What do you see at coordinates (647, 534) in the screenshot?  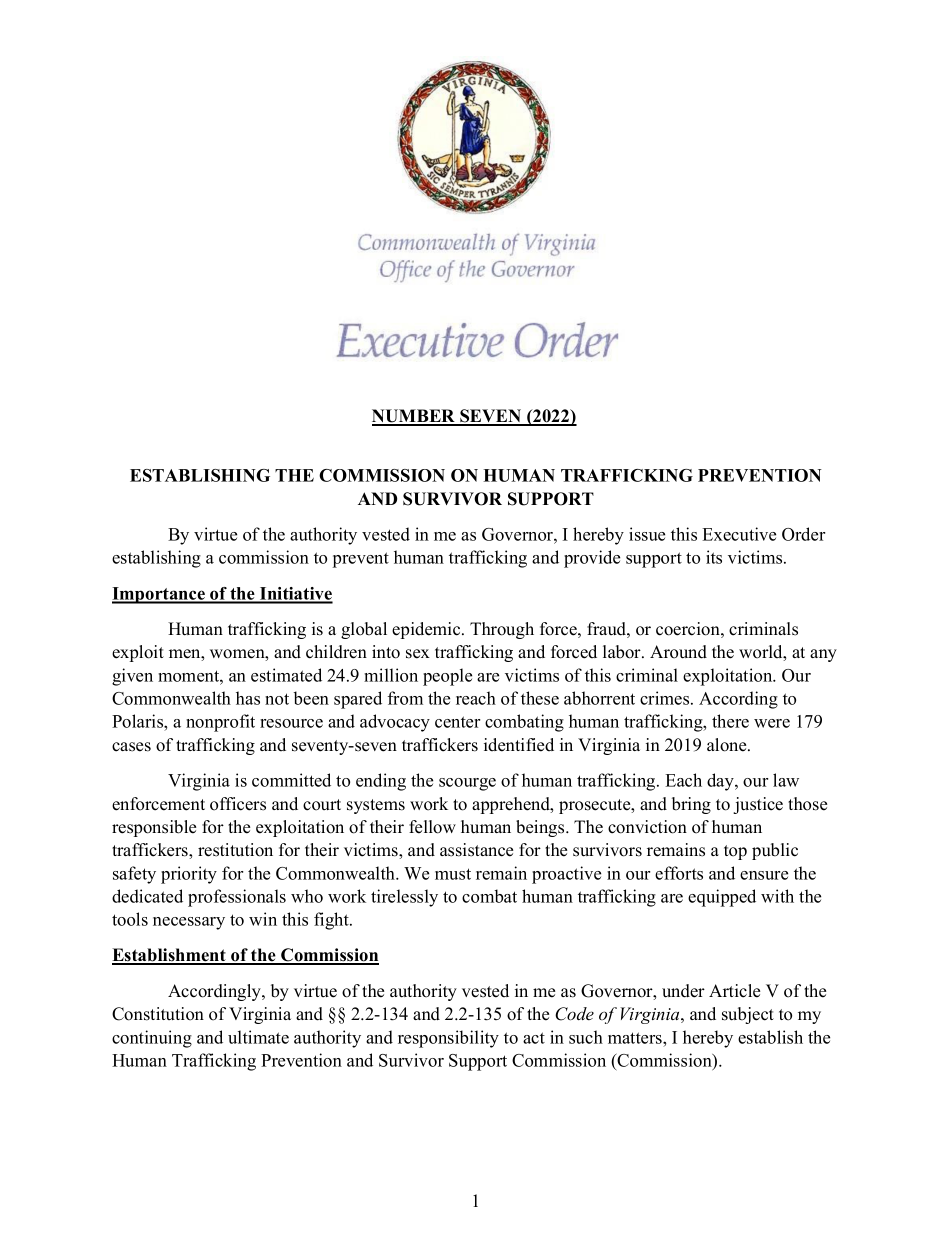 I see `issue` at bounding box center [647, 534].
